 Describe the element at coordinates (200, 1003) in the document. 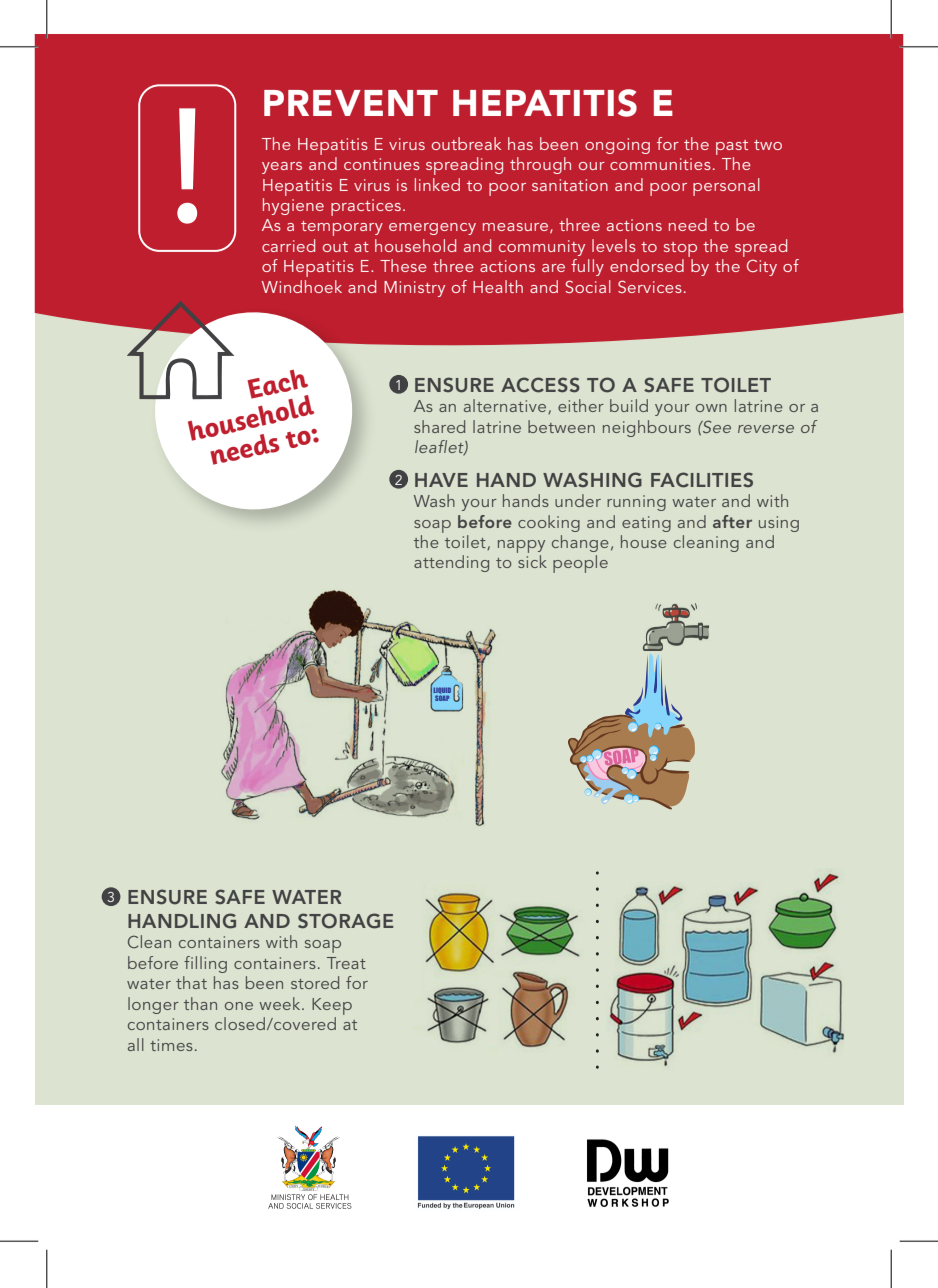

I see `than` at that location.
